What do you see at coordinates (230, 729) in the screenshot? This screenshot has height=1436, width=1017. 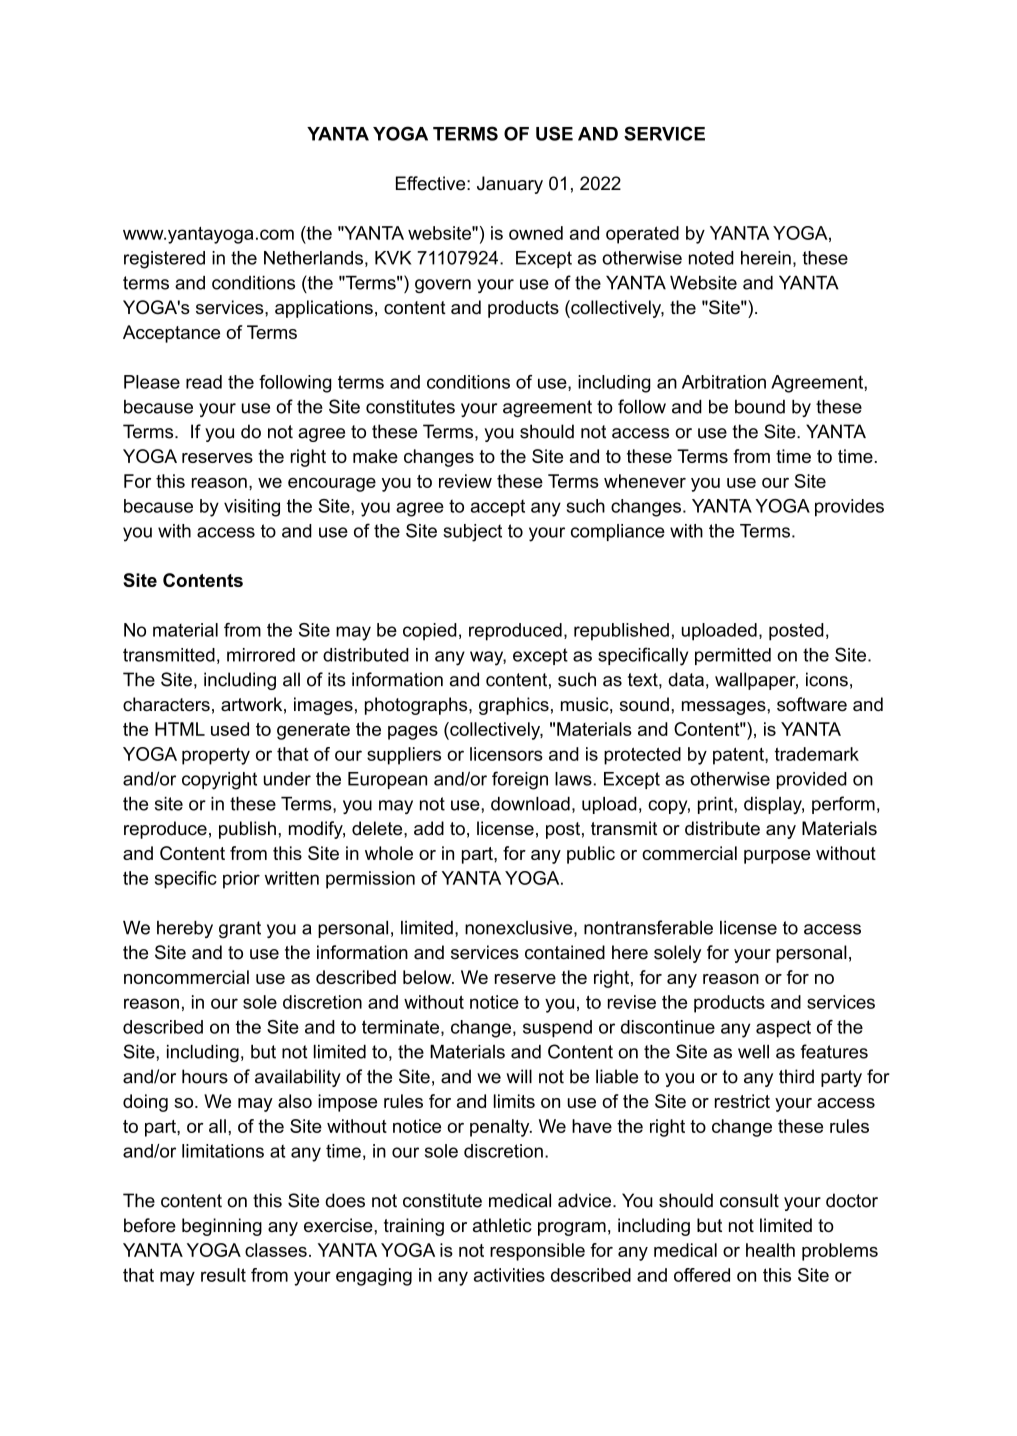 I see `used` at bounding box center [230, 729].
